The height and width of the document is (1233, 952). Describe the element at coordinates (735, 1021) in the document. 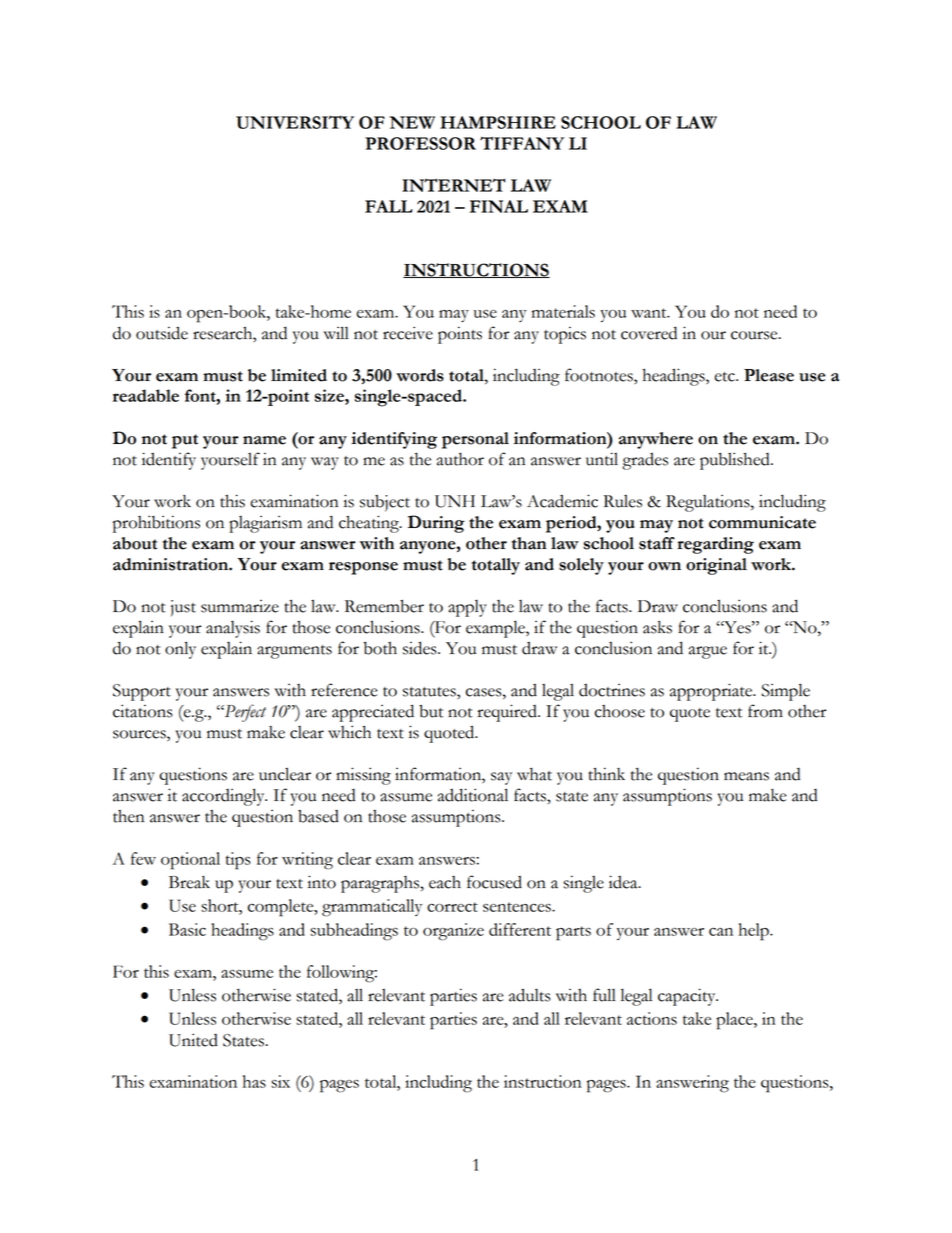

I see `place` at that location.
